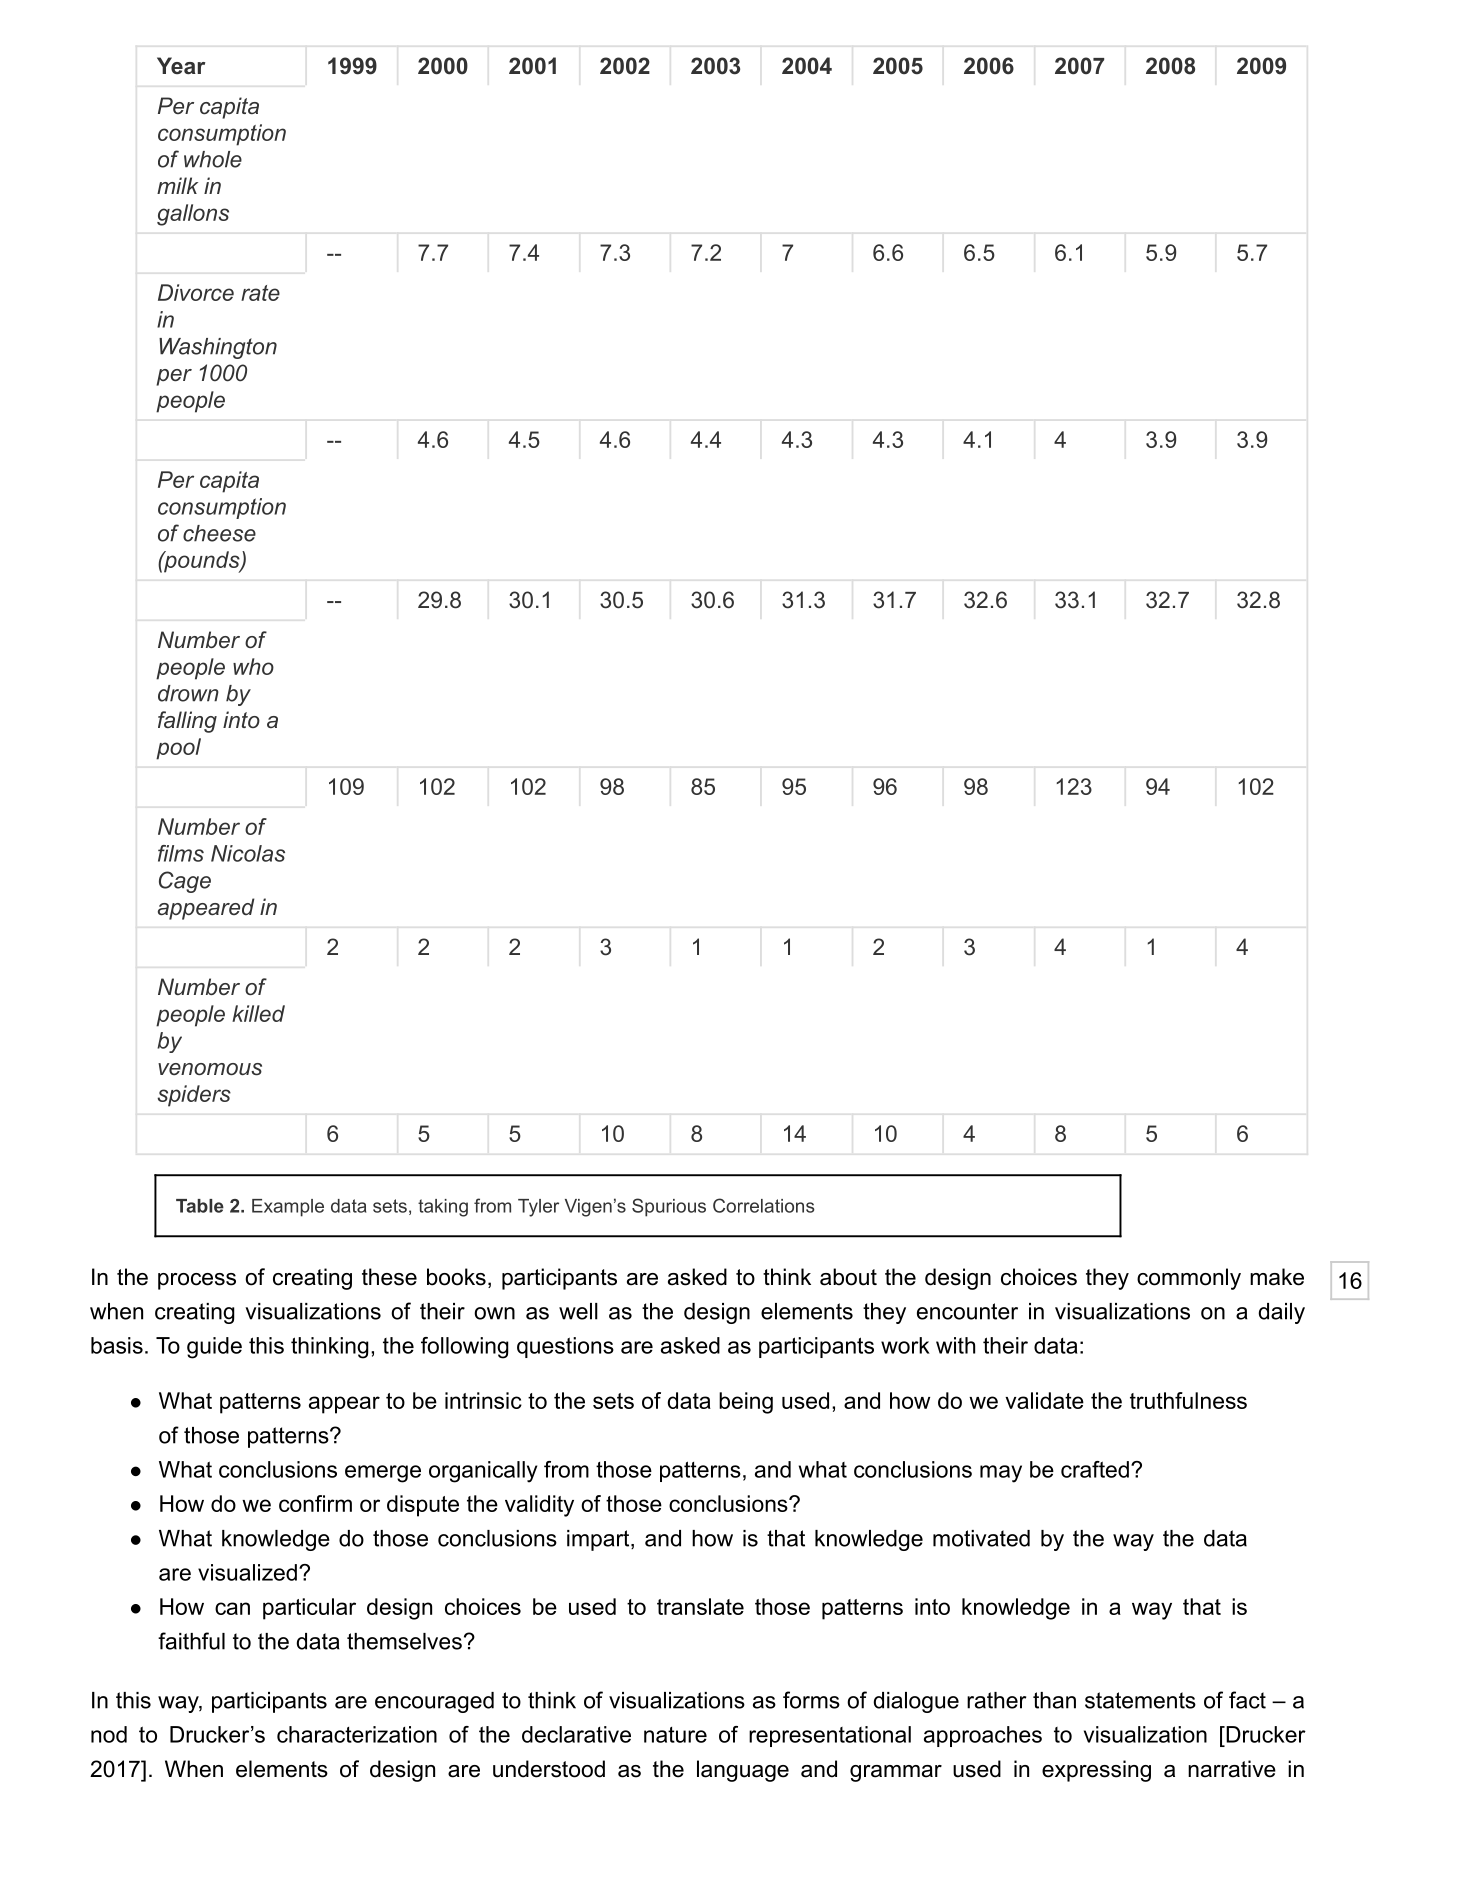 This document has height=1888, width=1459. Describe the element at coordinates (357, 1734) in the document. I see `characterization` at that location.
